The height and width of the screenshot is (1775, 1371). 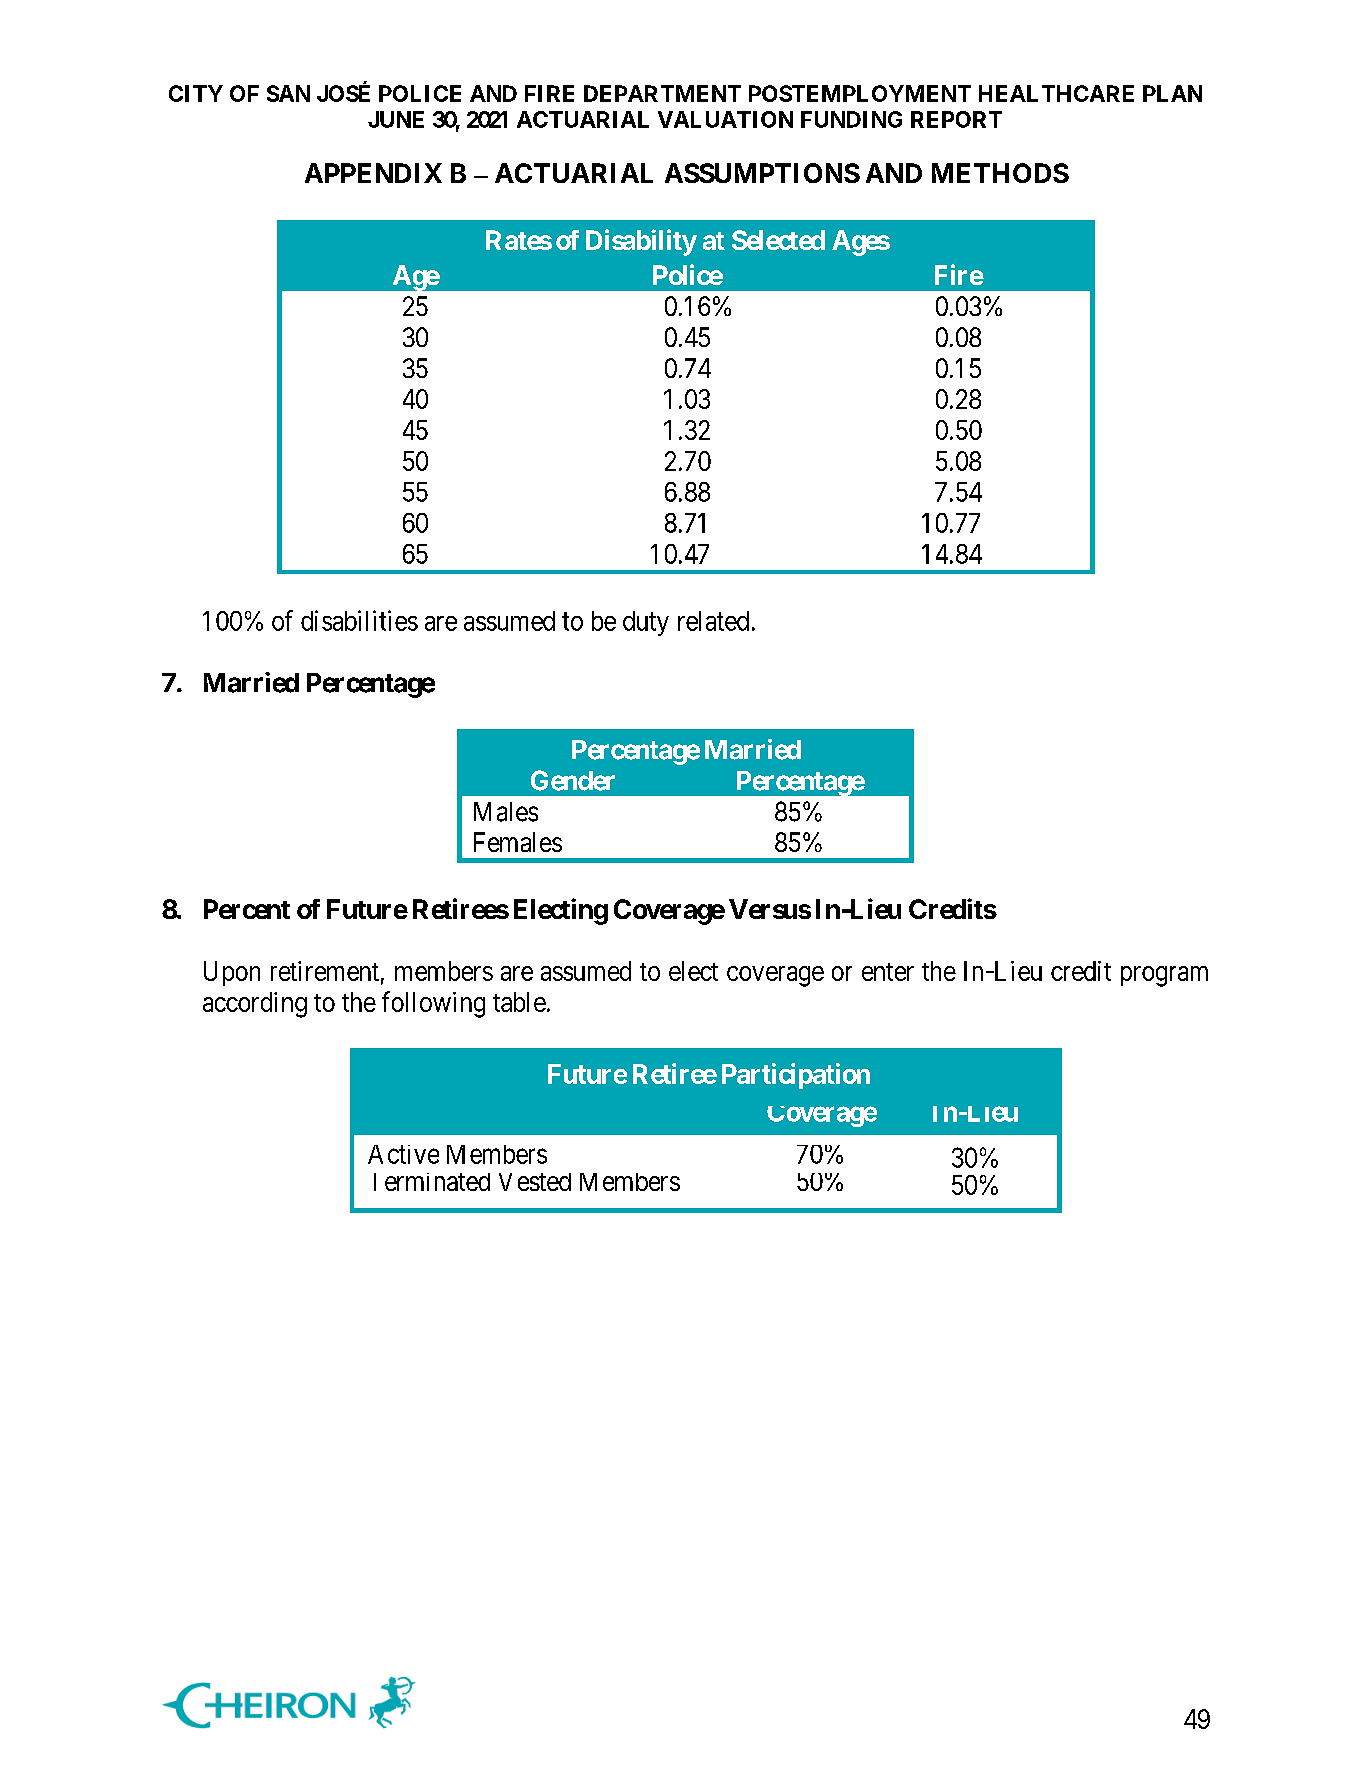 I want to click on Participation, so click(x=796, y=1076).
